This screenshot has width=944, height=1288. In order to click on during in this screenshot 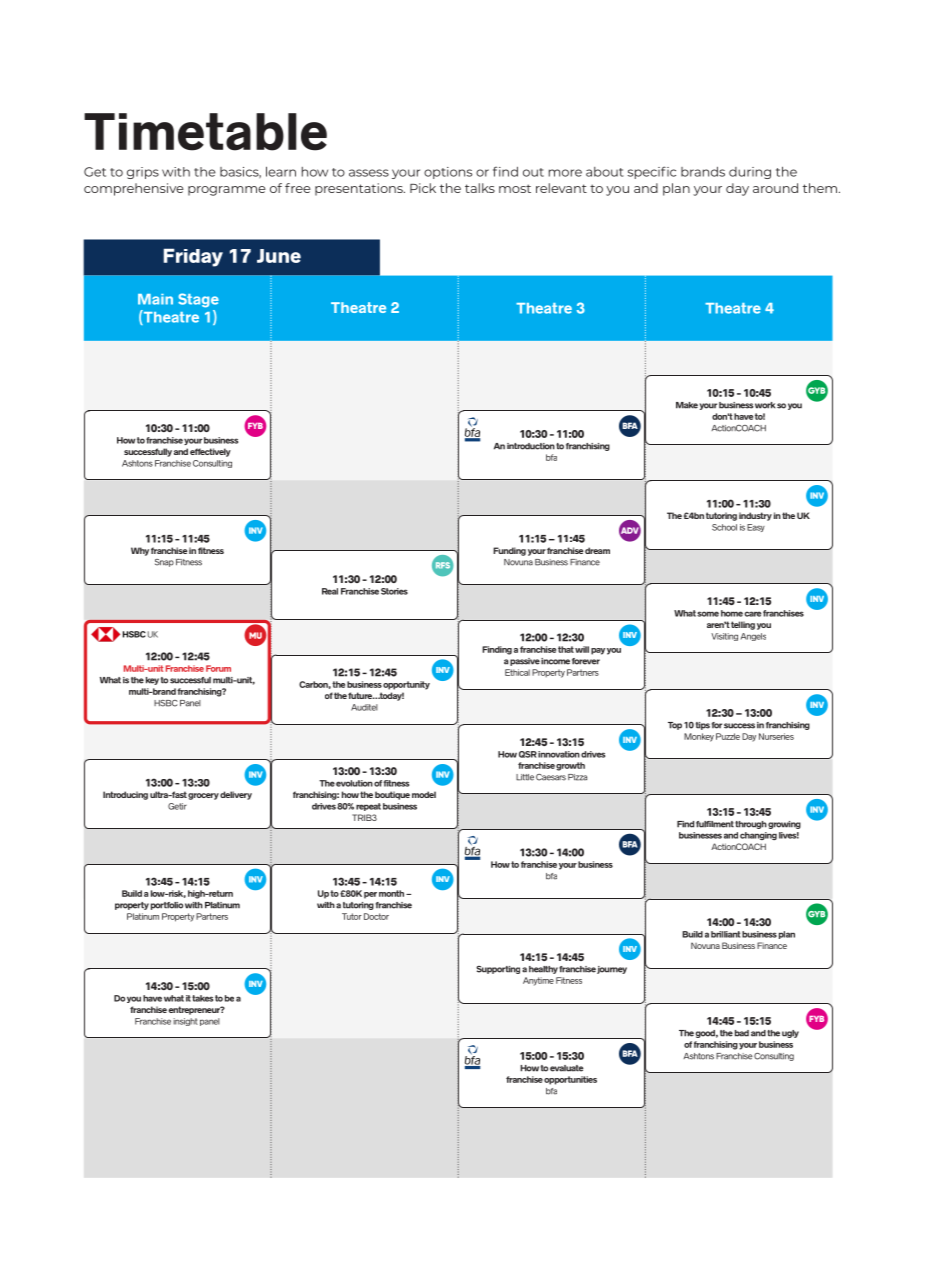, I will do `click(750, 173)`.
